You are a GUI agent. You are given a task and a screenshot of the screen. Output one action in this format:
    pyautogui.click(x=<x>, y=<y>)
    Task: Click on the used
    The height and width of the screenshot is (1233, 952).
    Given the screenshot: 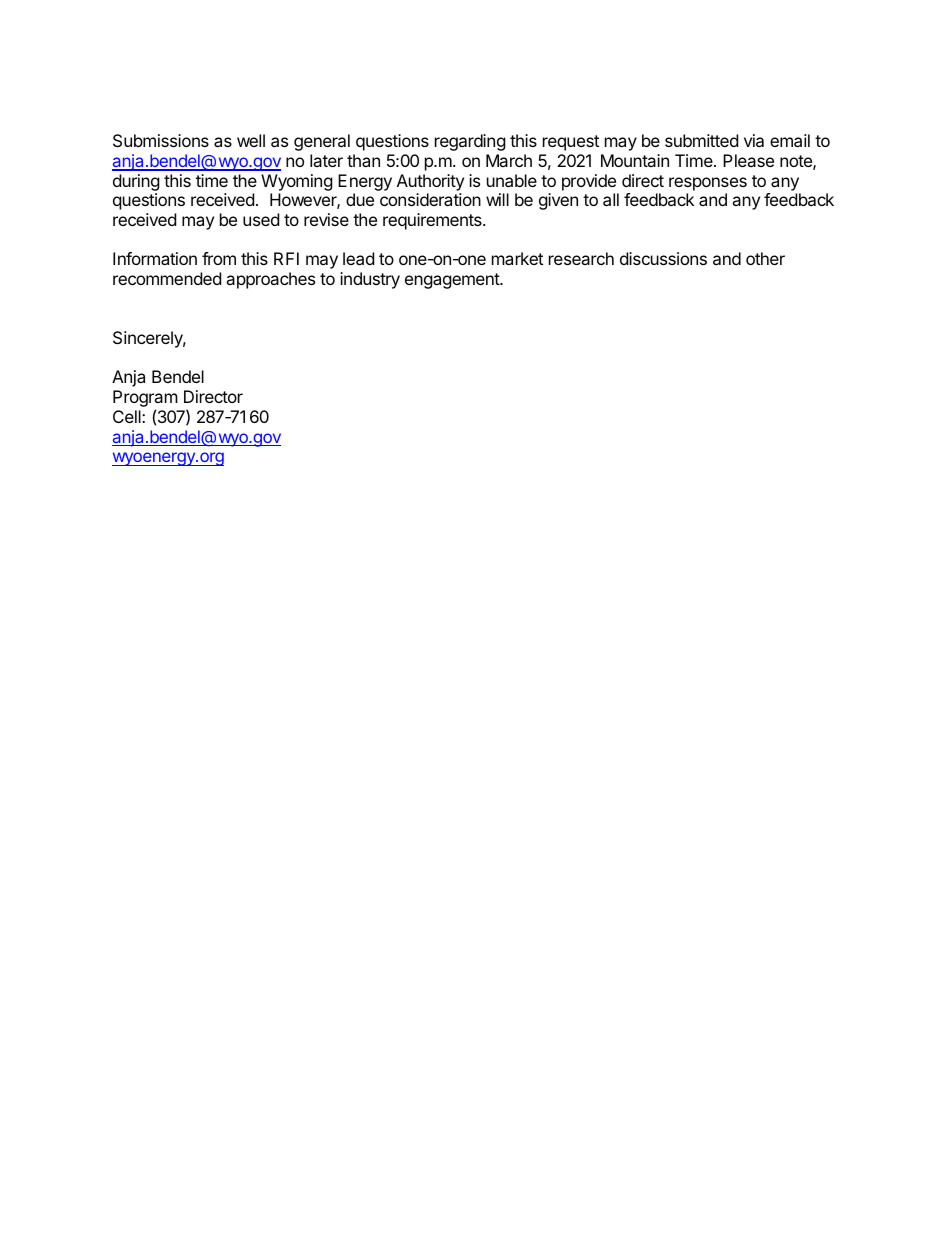 What is the action you would take?
    pyautogui.click(x=261, y=219)
